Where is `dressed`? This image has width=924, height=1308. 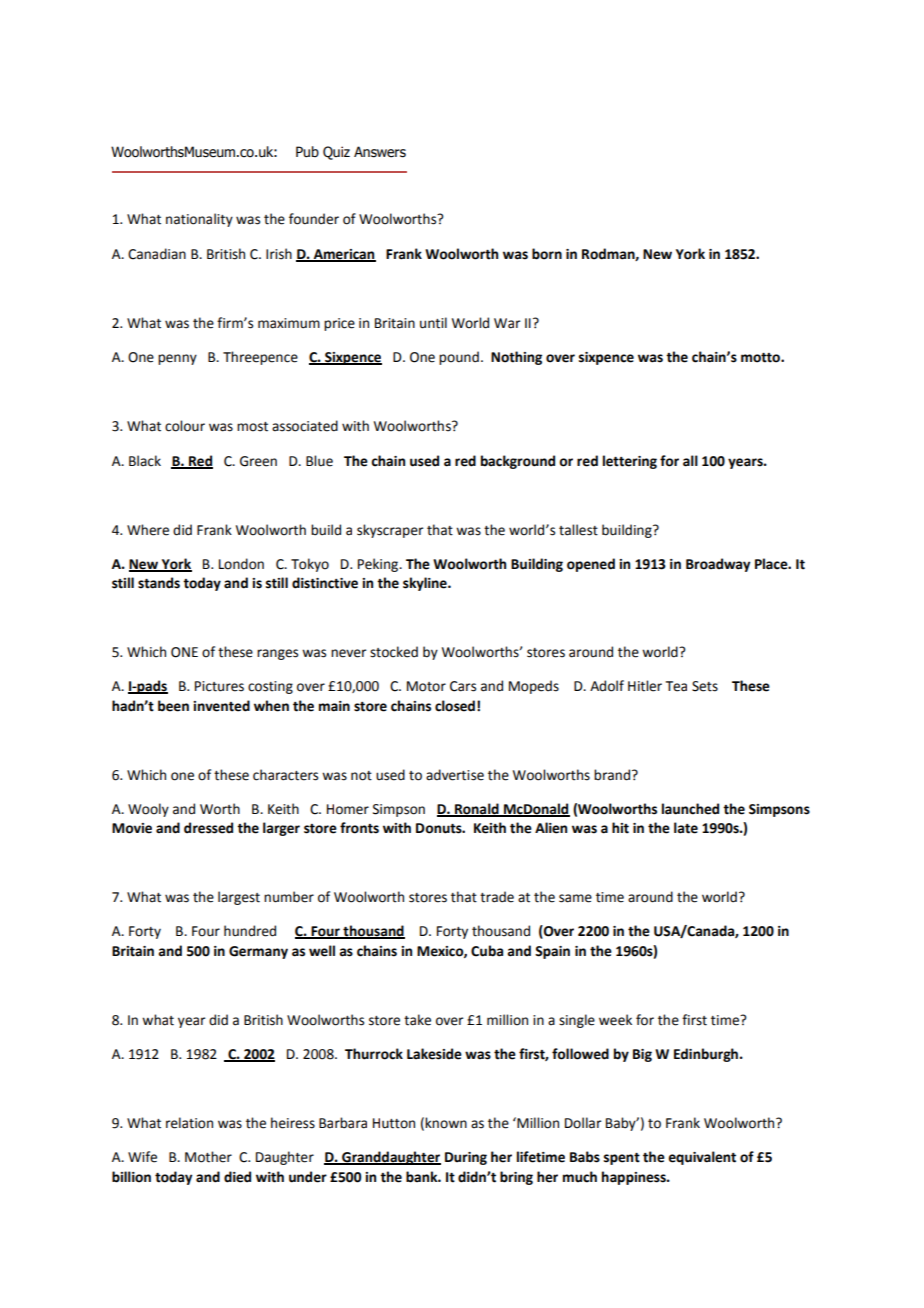
dressed is located at coordinates (208, 828).
